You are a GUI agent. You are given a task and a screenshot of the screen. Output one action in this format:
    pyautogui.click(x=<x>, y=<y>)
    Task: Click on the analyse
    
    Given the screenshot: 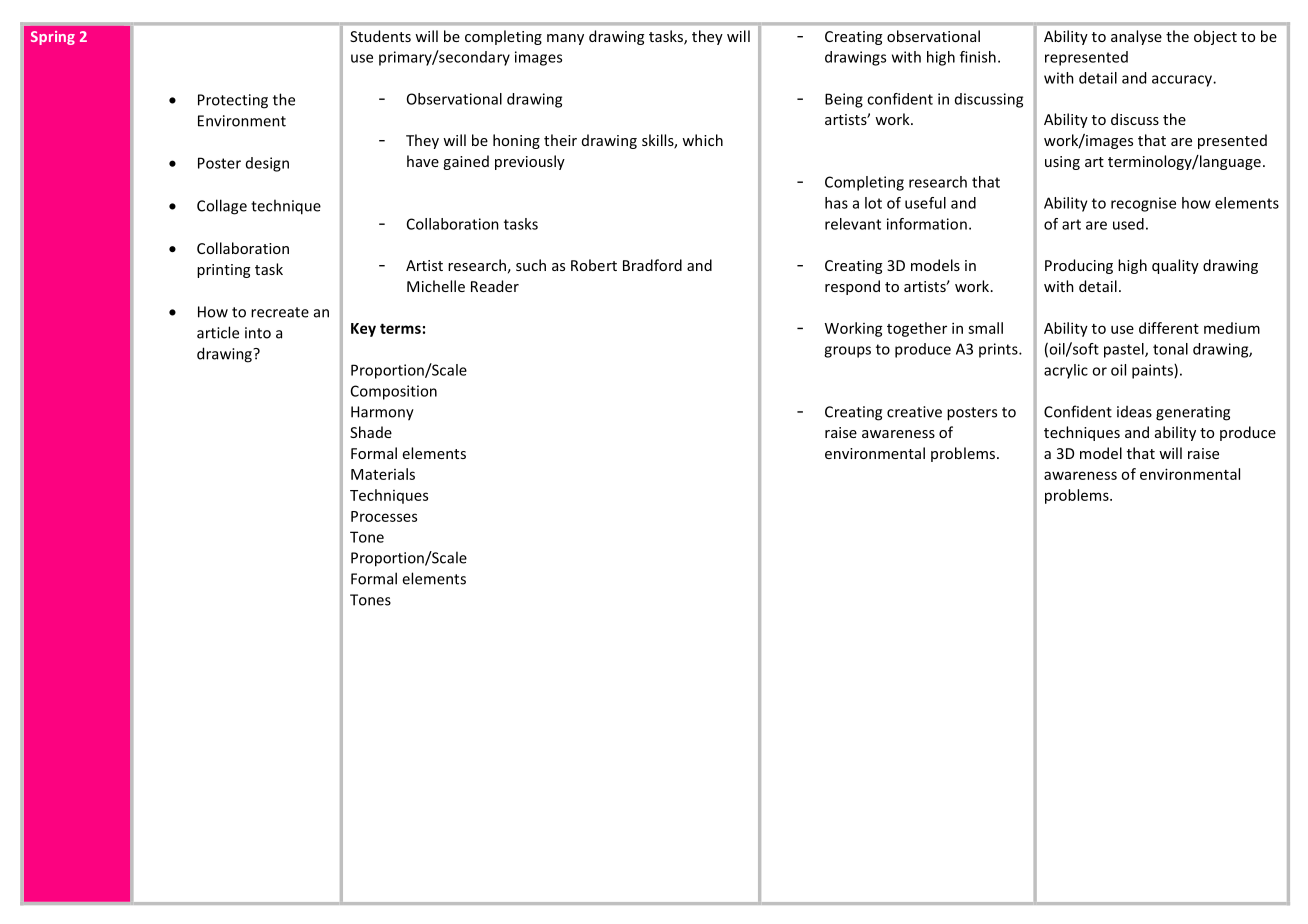 What is the action you would take?
    pyautogui.click(x=1136, y=37)
